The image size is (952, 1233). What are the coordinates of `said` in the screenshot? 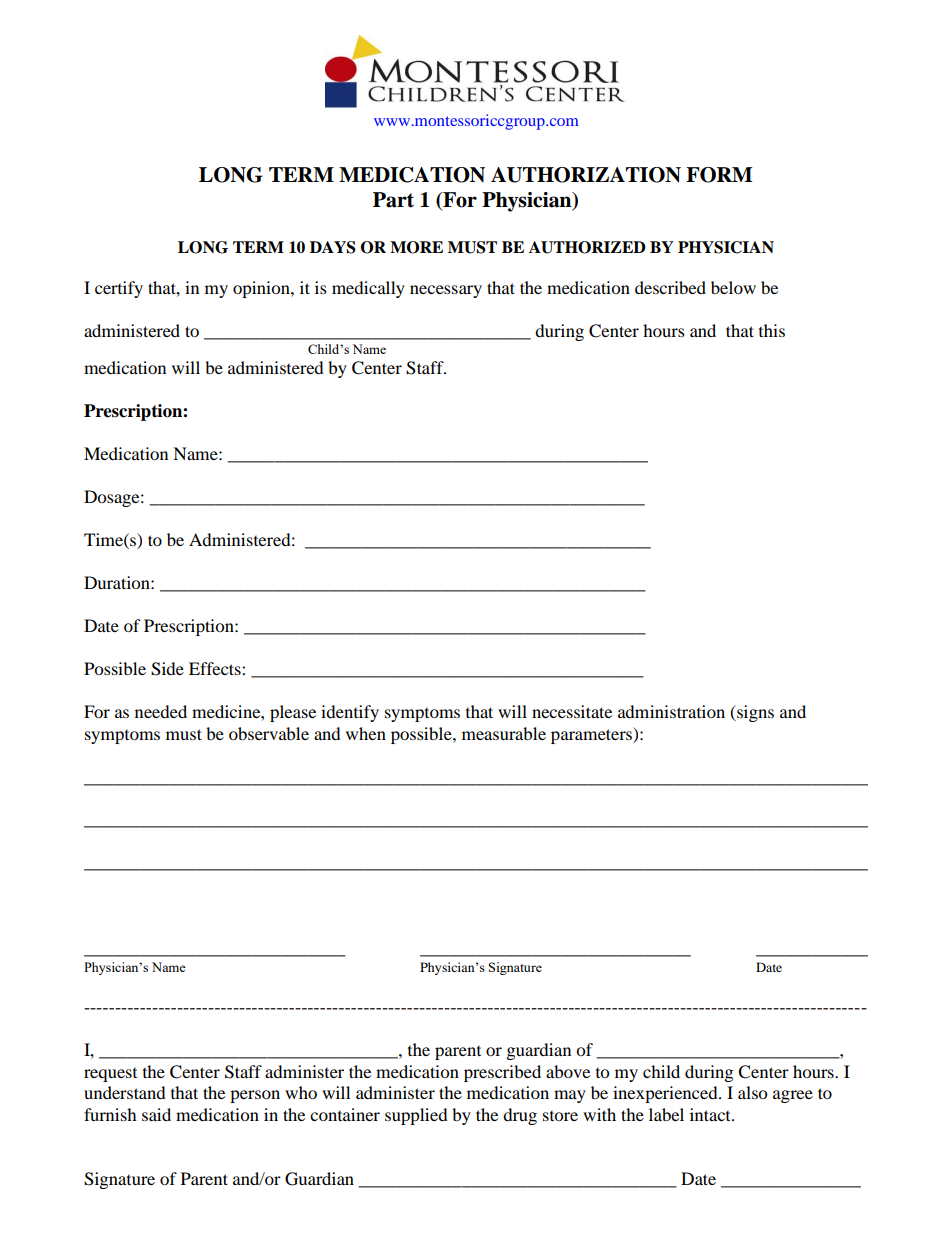 It's located at (156, 1114).
